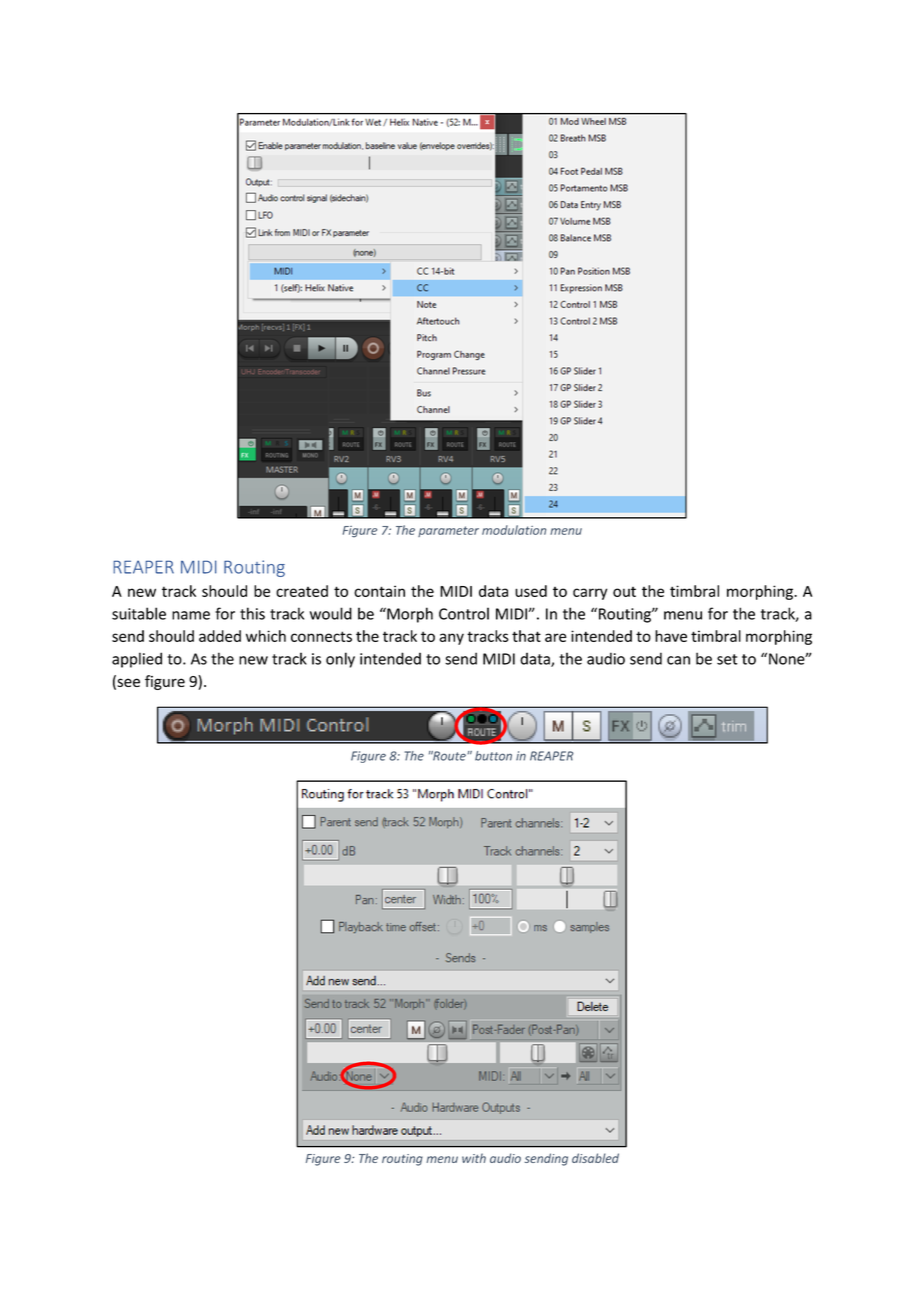 This screenshot has width=924, height=1308. What do you see at coordinates (448, 531) in the screenshot?
I see `parameter` at bounding box center [448, 531].
